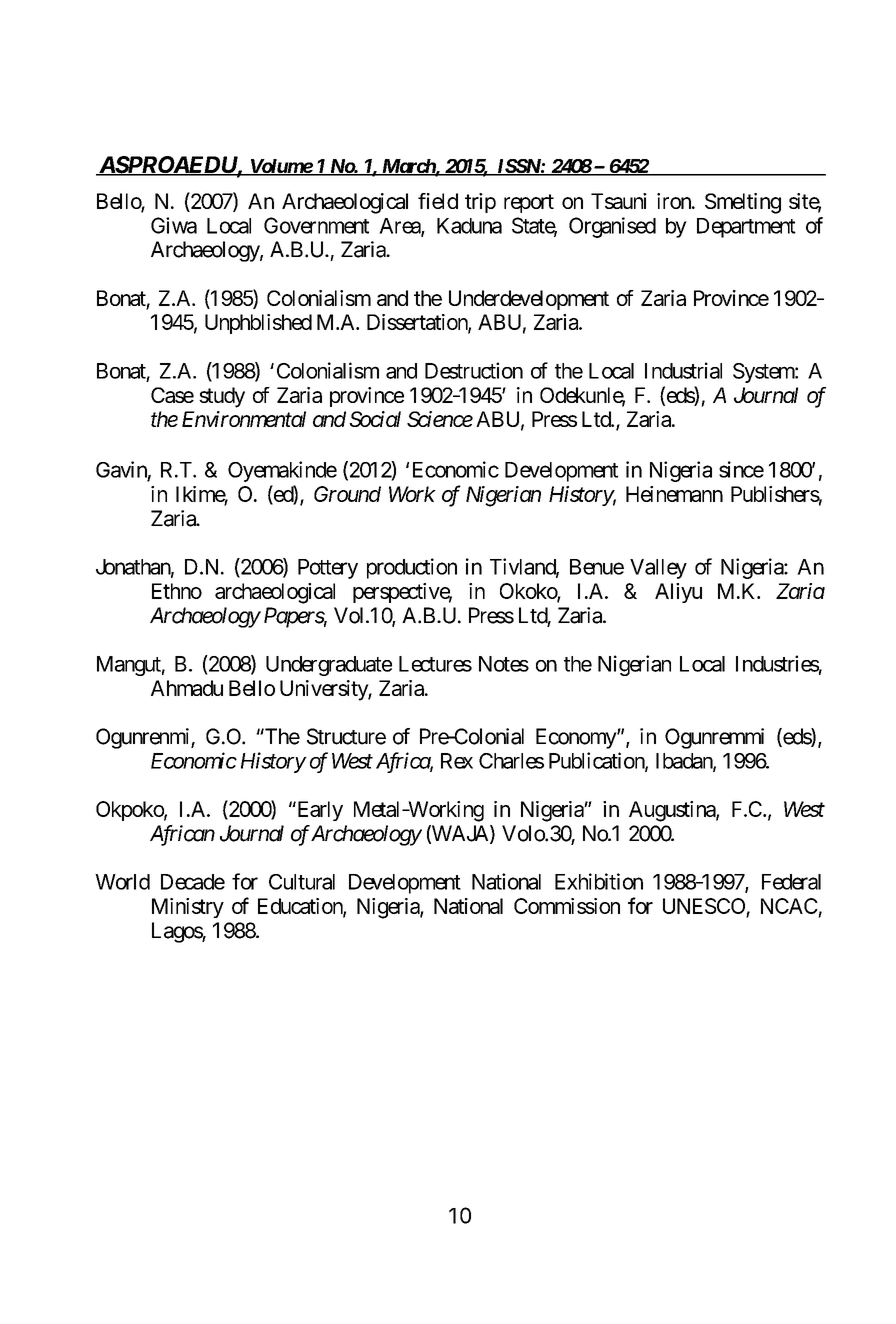 This screenshot has height=1324, width=896. Describe the element at coordinates (658, 569) in the screenshot. I see `Valley` at that location.
